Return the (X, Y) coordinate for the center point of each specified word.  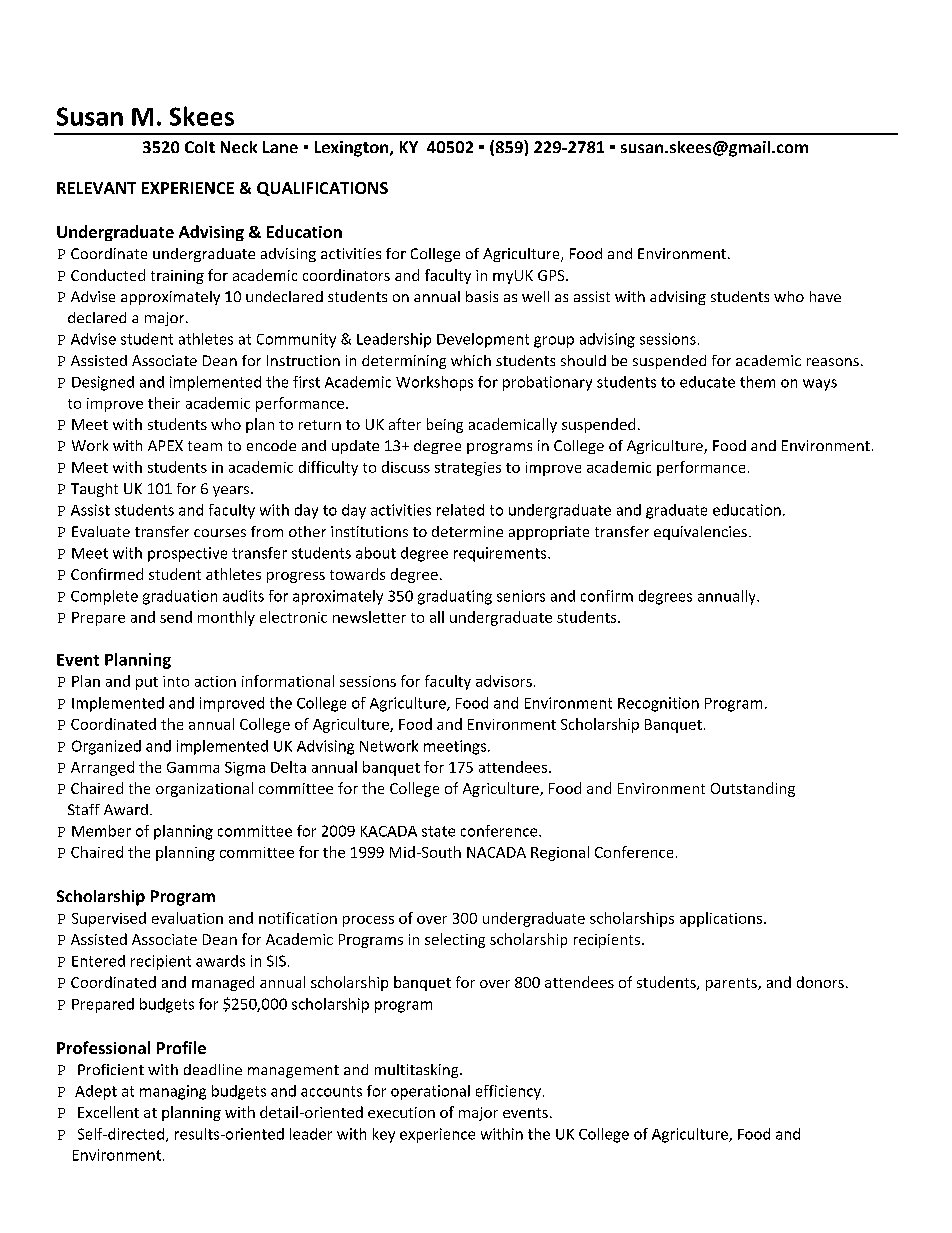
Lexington (353, 149)
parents (732, 984)
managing (173, 1092)
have (825, 296)
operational (430, 1092)
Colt (200, 147)
